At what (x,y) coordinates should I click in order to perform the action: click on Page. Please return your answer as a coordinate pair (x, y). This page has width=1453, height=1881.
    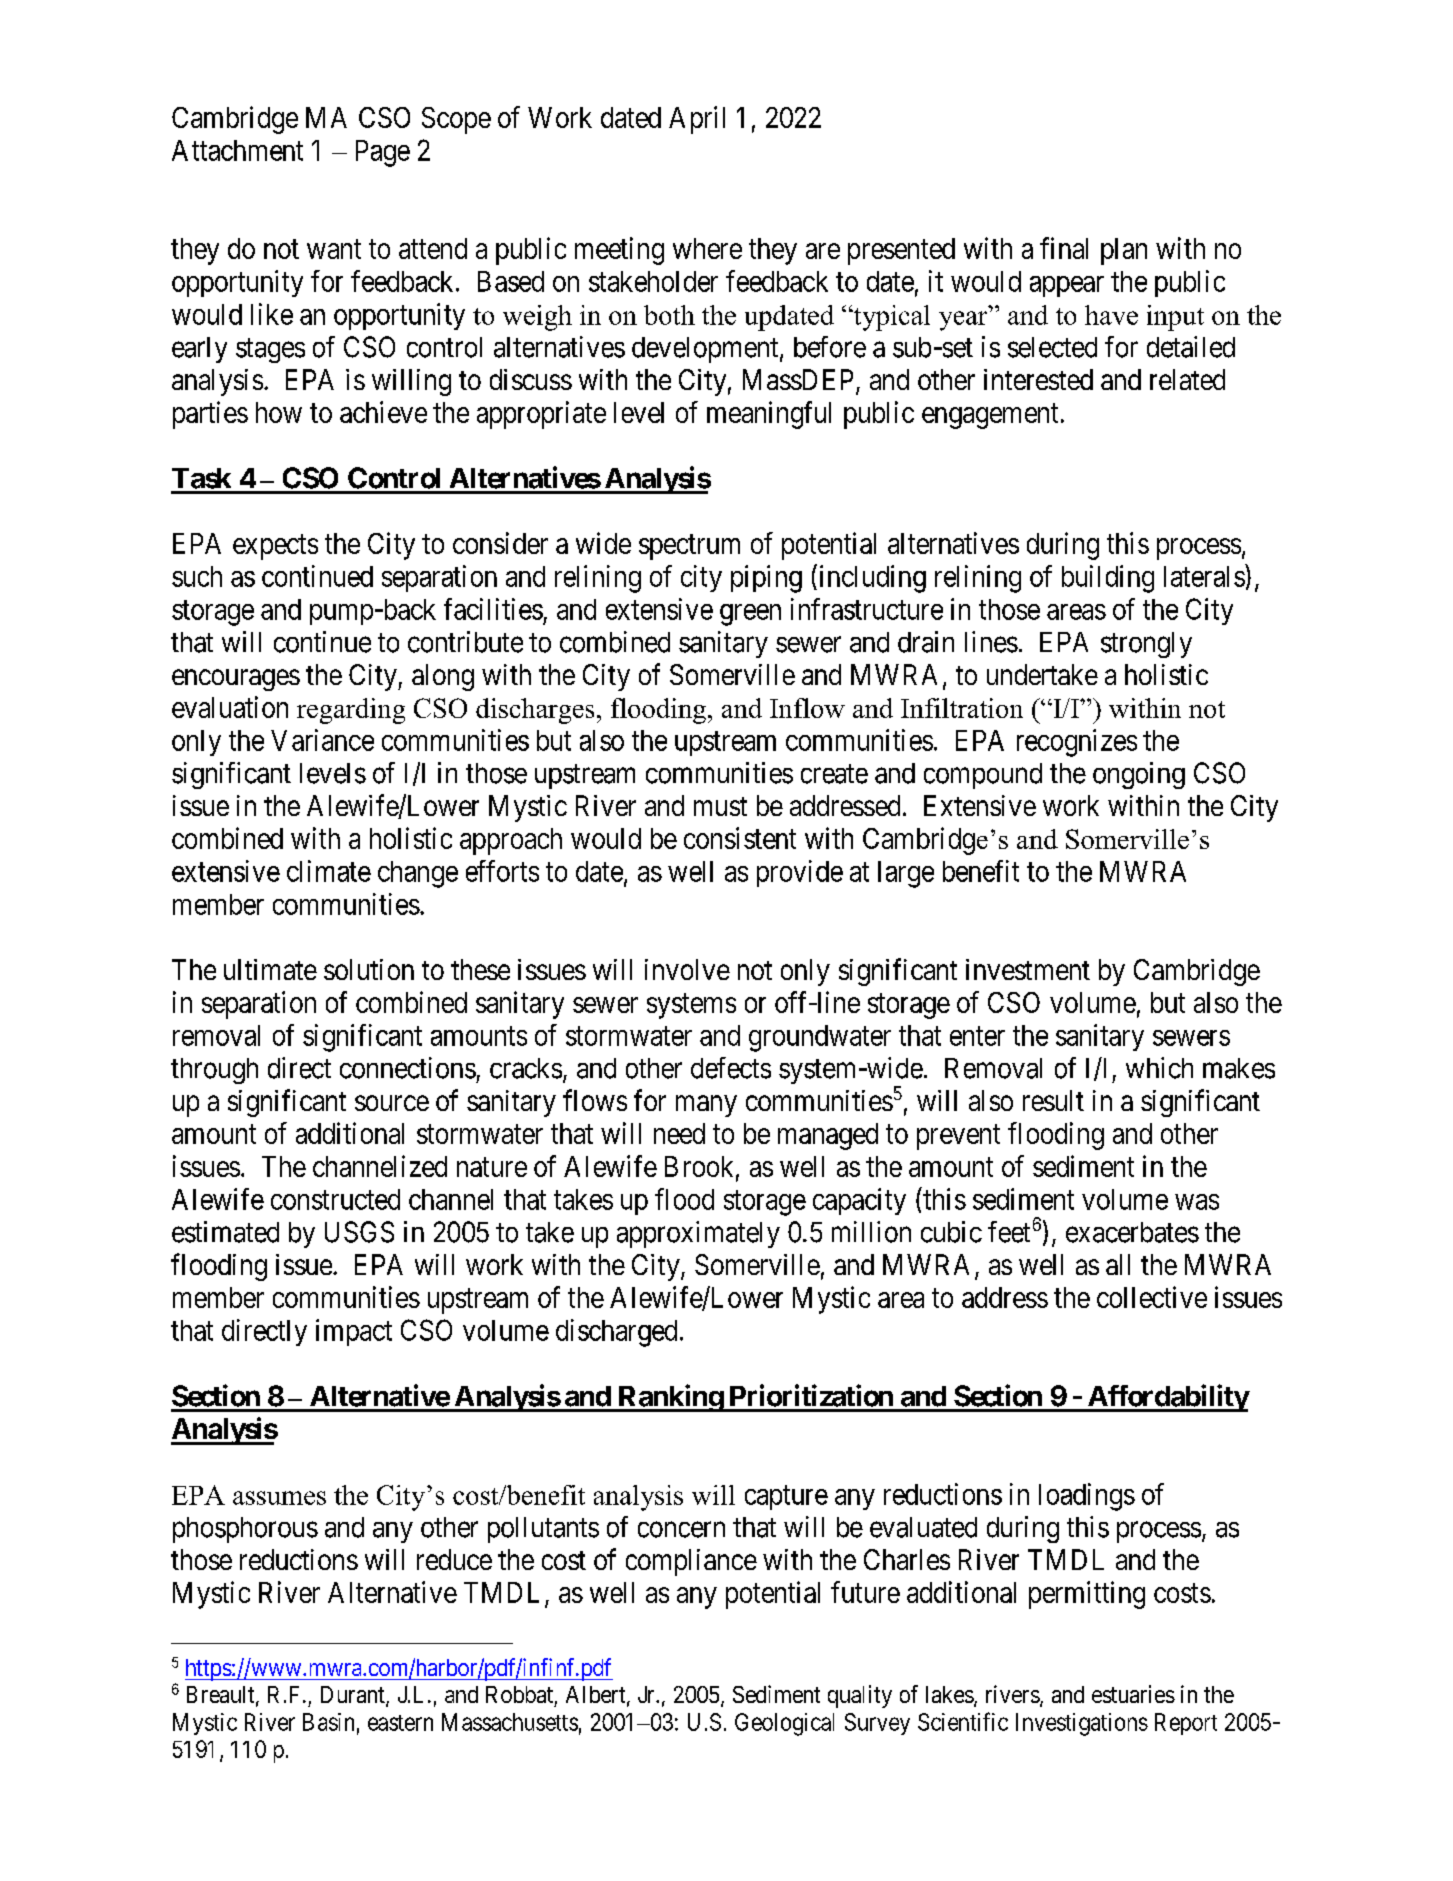
    Looking at the image, I should click on (383, 153).
